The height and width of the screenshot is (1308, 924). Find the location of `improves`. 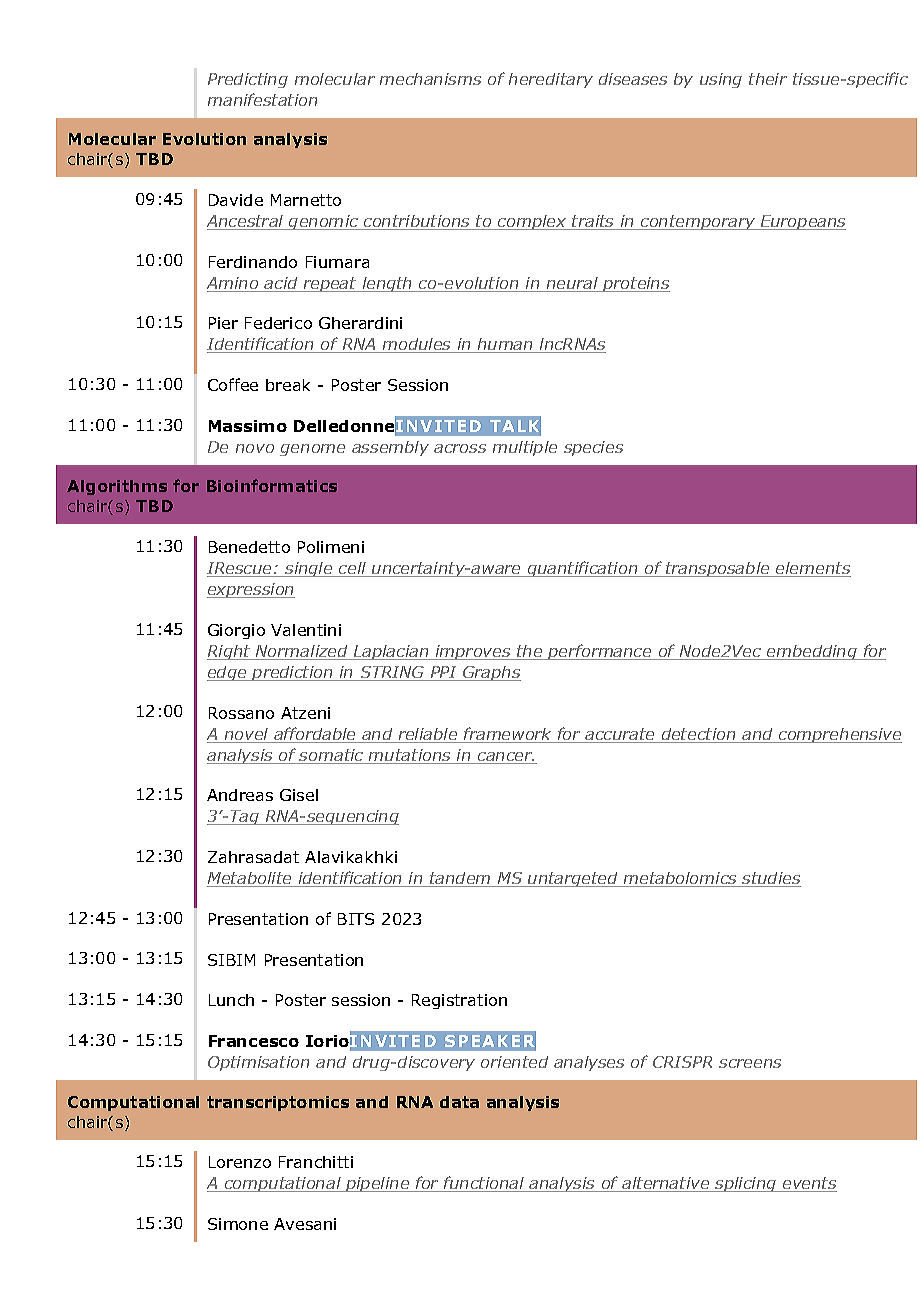

improves is located at coordinates (473, 652).
